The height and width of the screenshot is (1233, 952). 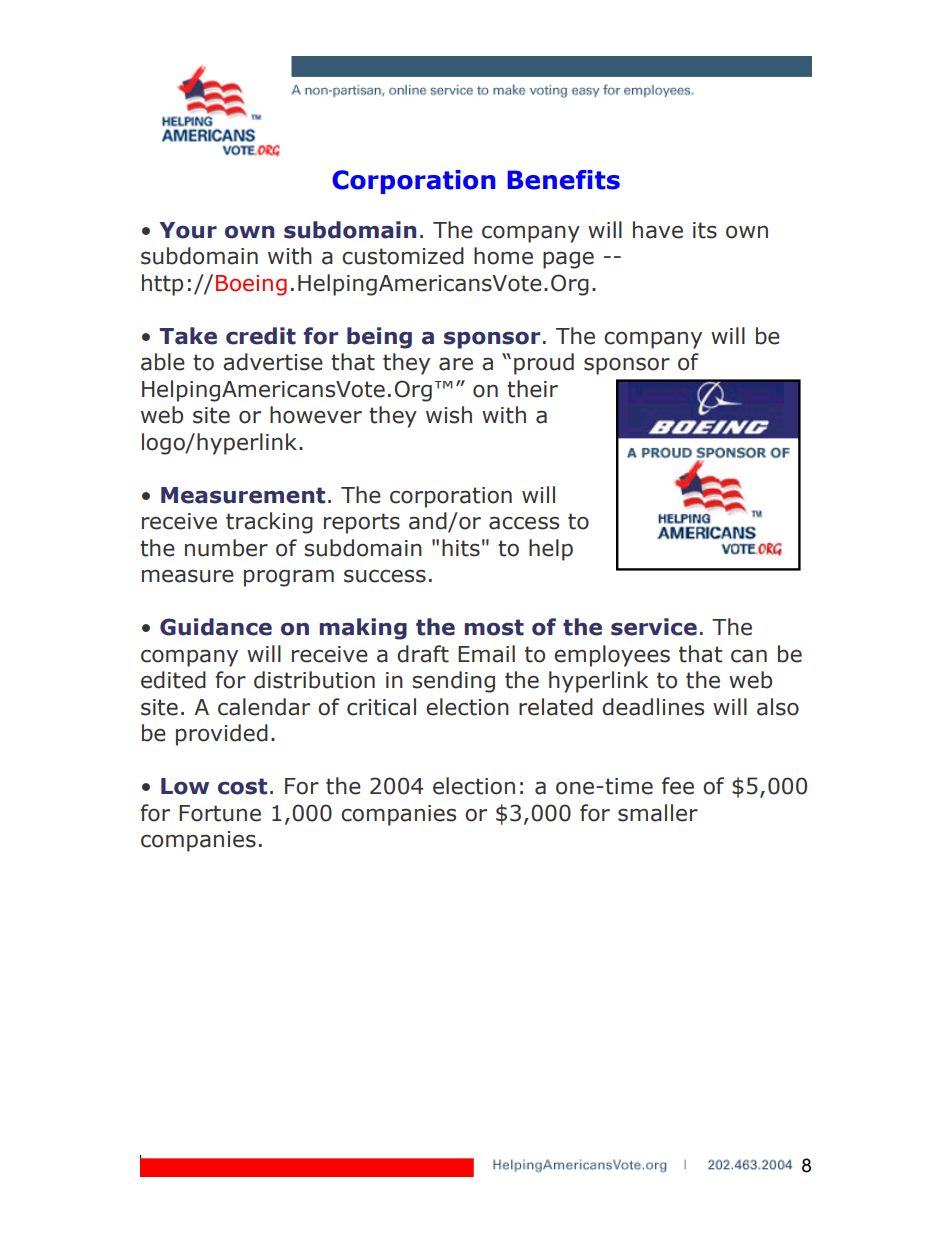 I want to click on sending, so click(x=453, y=682).
